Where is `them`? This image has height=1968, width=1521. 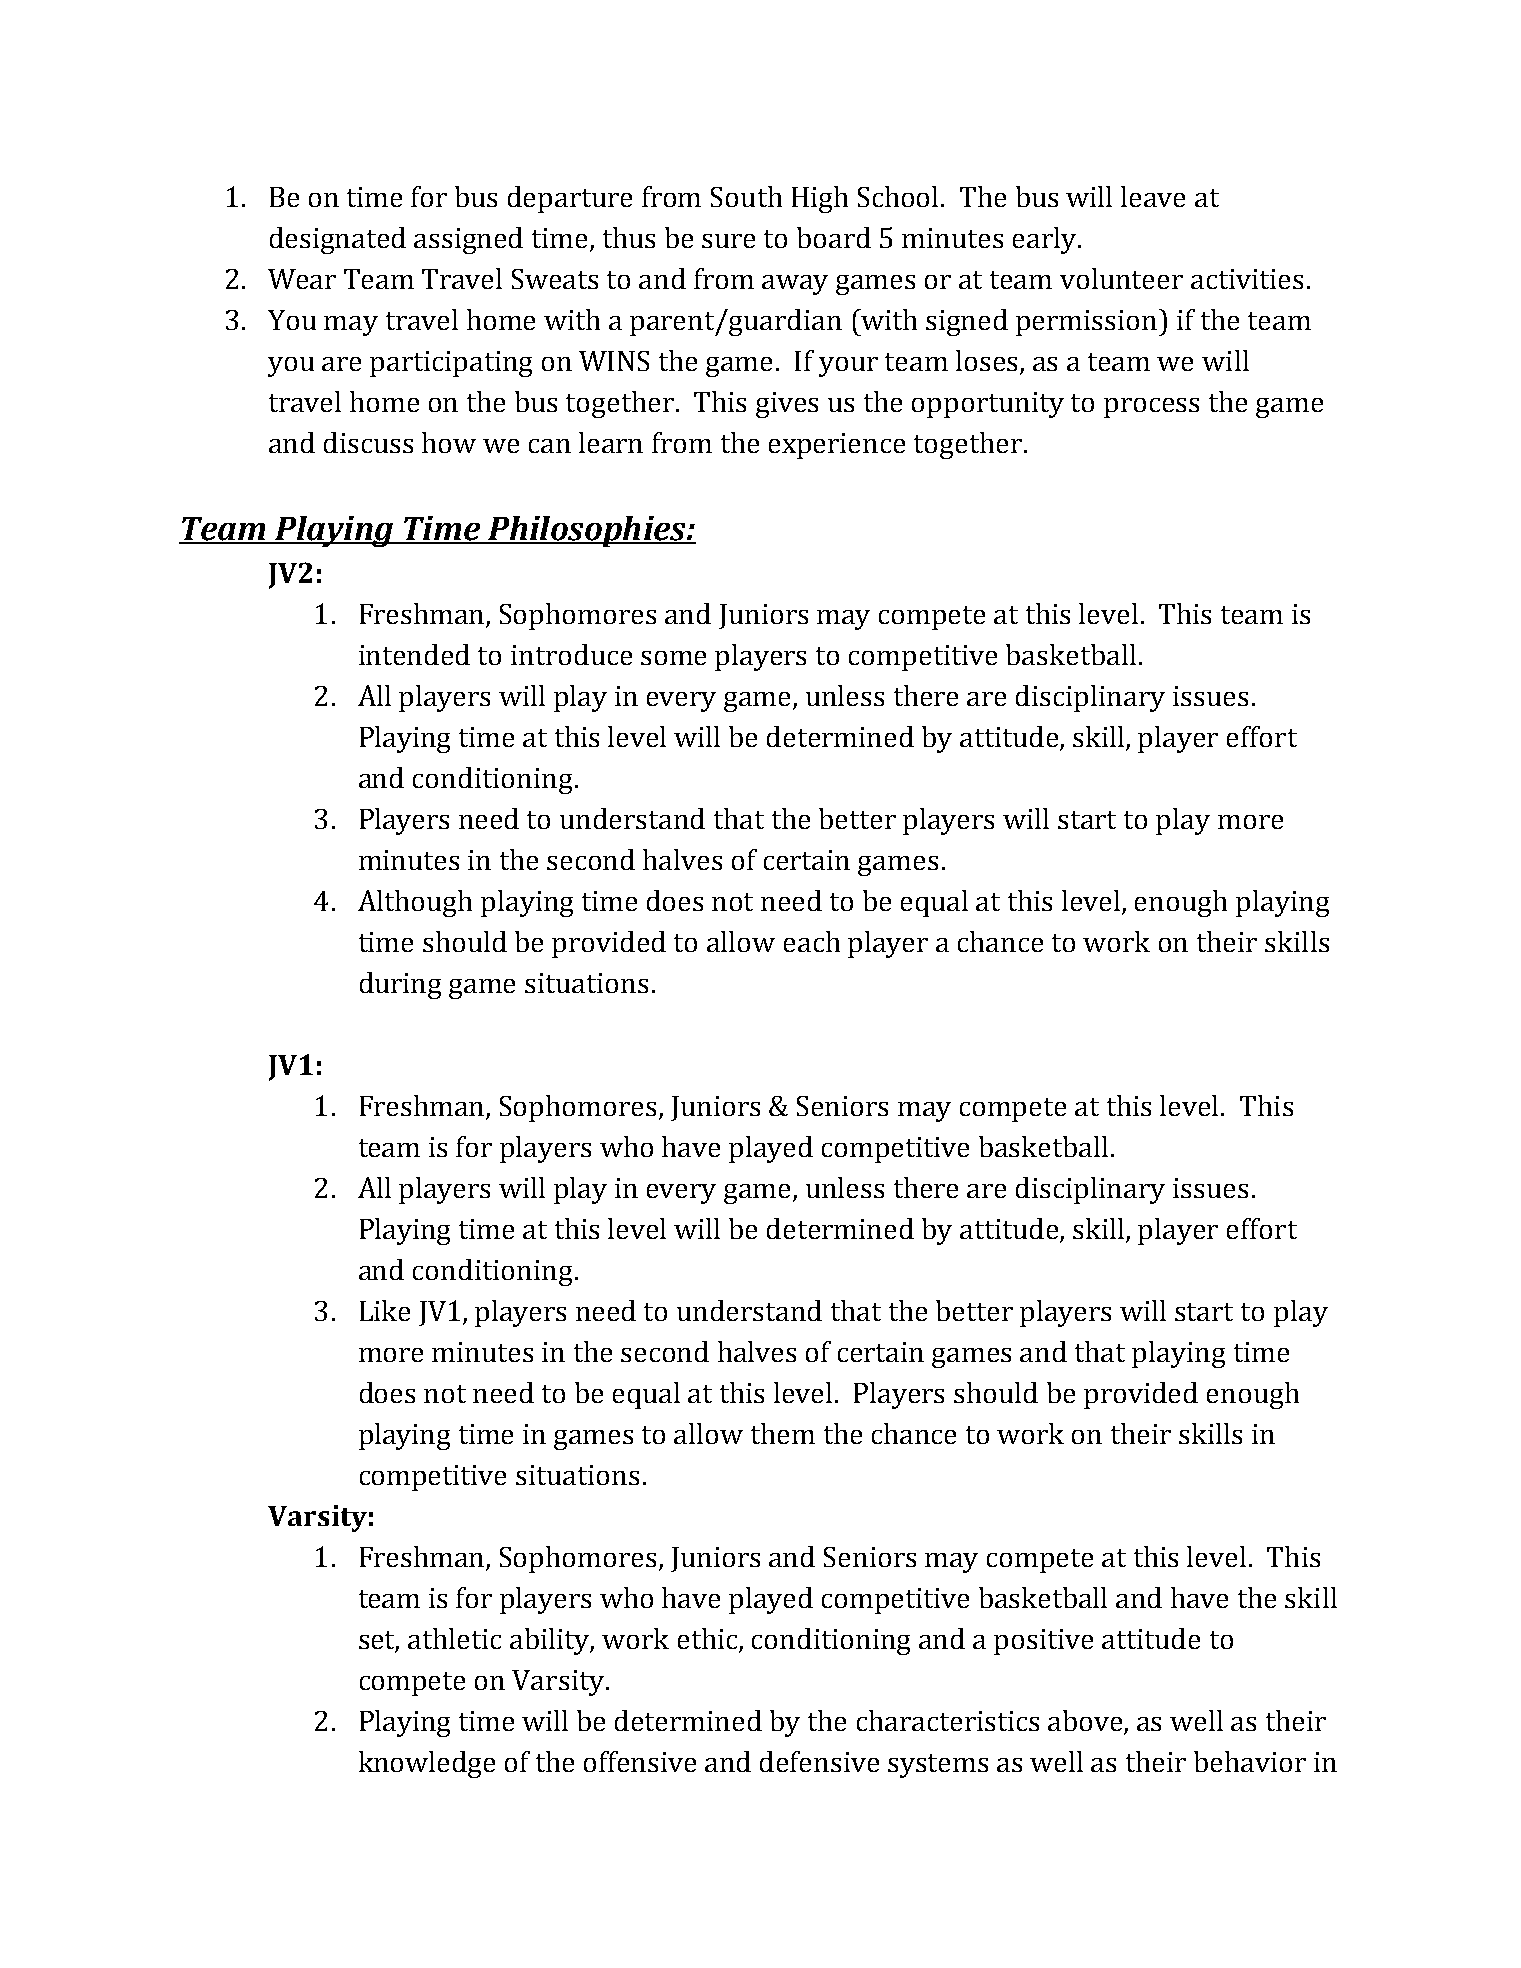 them is located at coordinates (783, 1433).
